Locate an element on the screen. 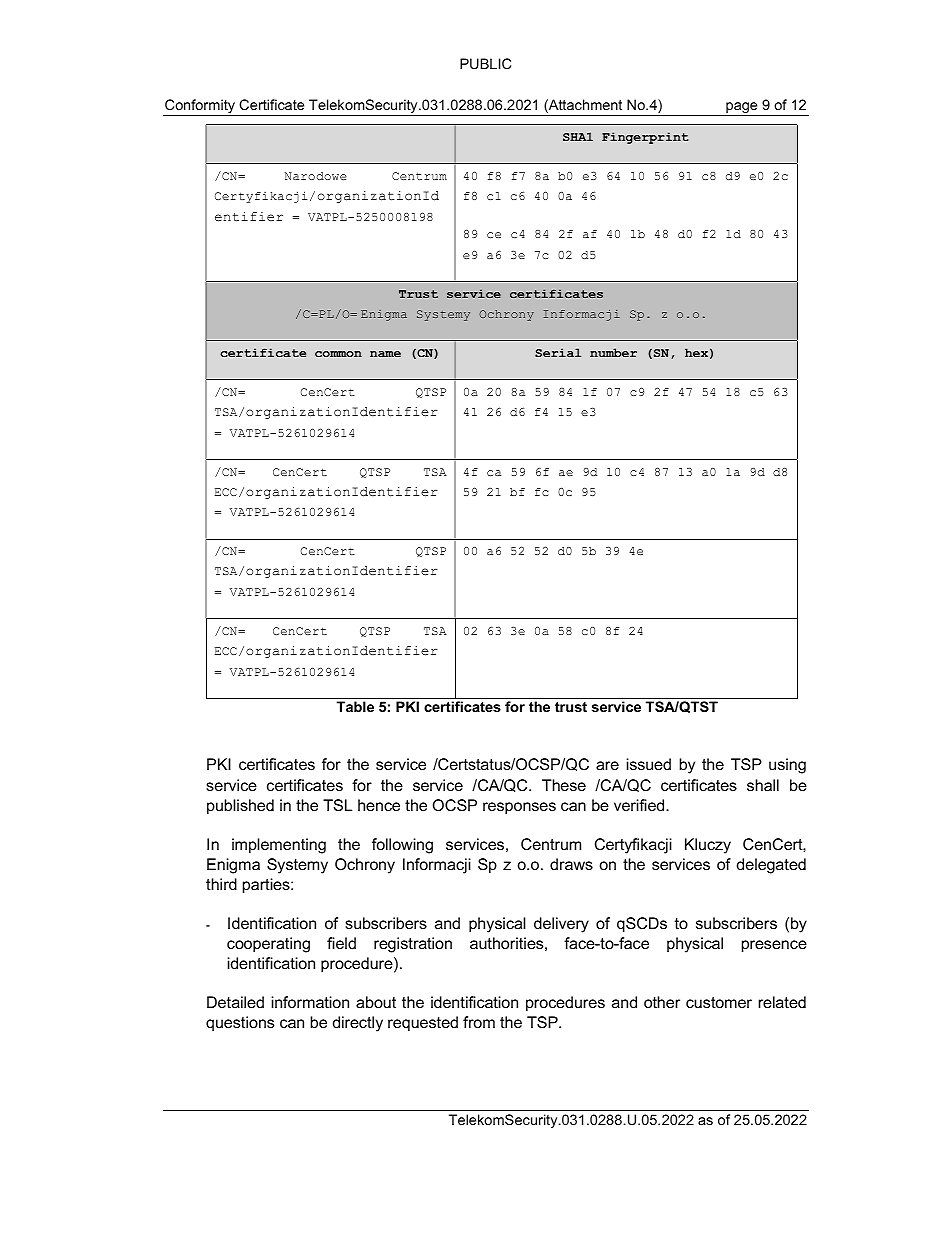 Image resolution: width=952 pixels, height=1233 pixels. Conformity is located at coordinates (200, 107).
